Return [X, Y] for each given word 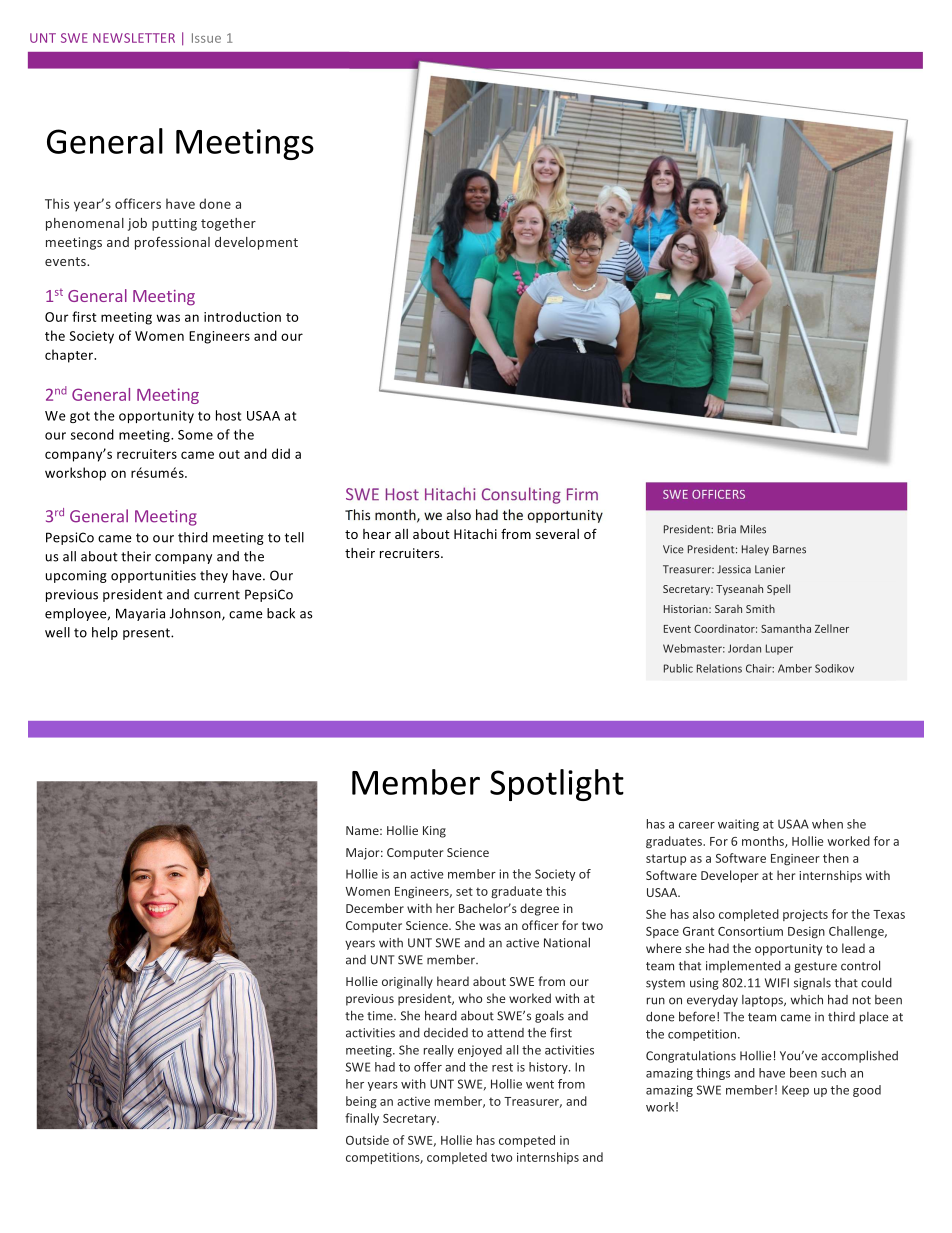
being [361, 1102]
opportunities [153, 576]
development [256, 243]
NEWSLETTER [134, 38]
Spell [778, 589]
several [557, 534]
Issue [206, 38]
